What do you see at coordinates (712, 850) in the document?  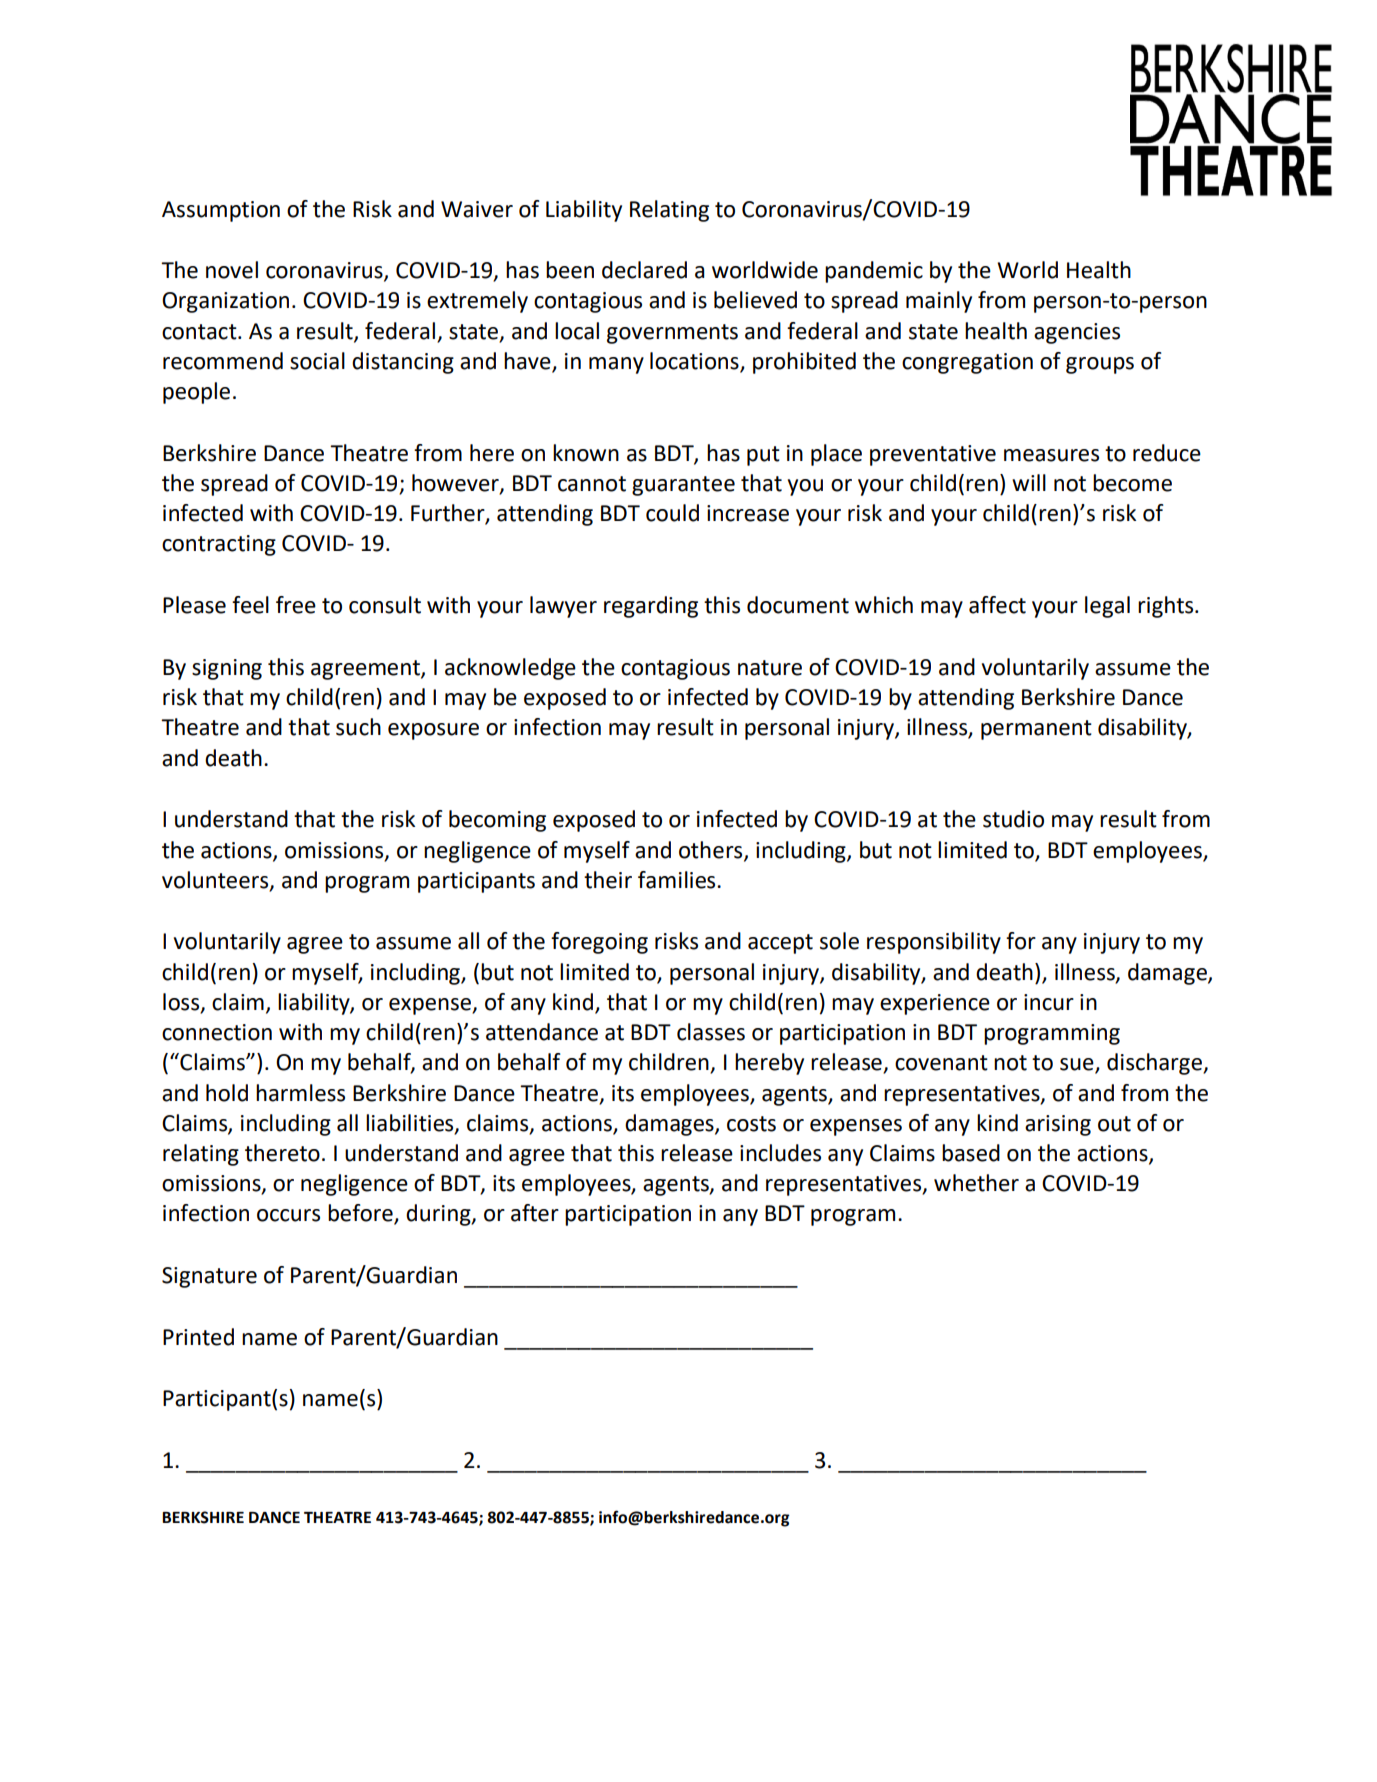 I see `others` at bounding box center [712, 850].
